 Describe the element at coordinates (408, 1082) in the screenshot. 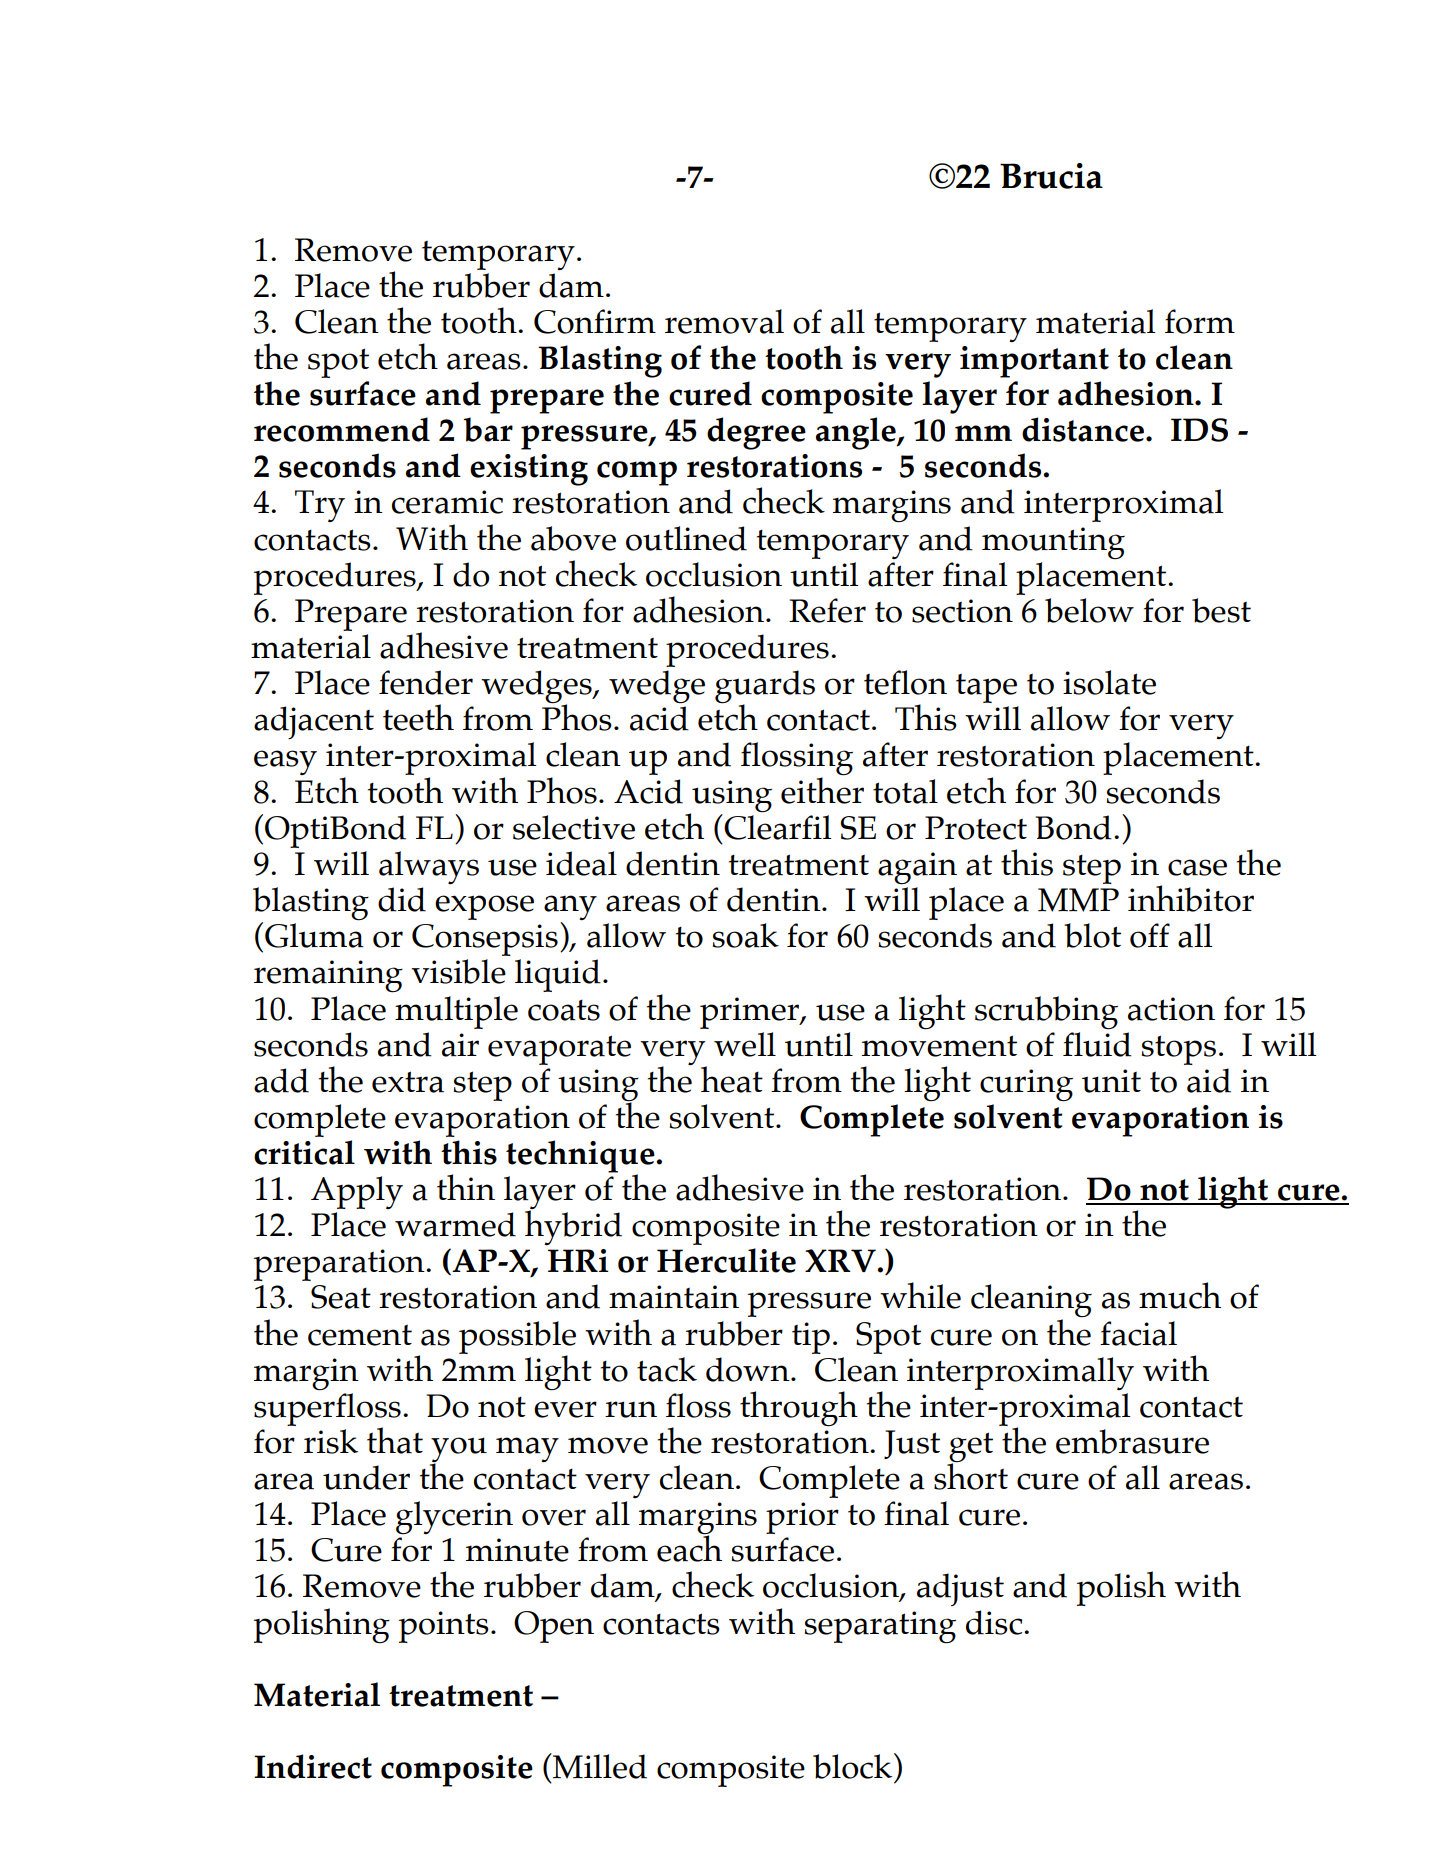

I see `extra` at that location.
